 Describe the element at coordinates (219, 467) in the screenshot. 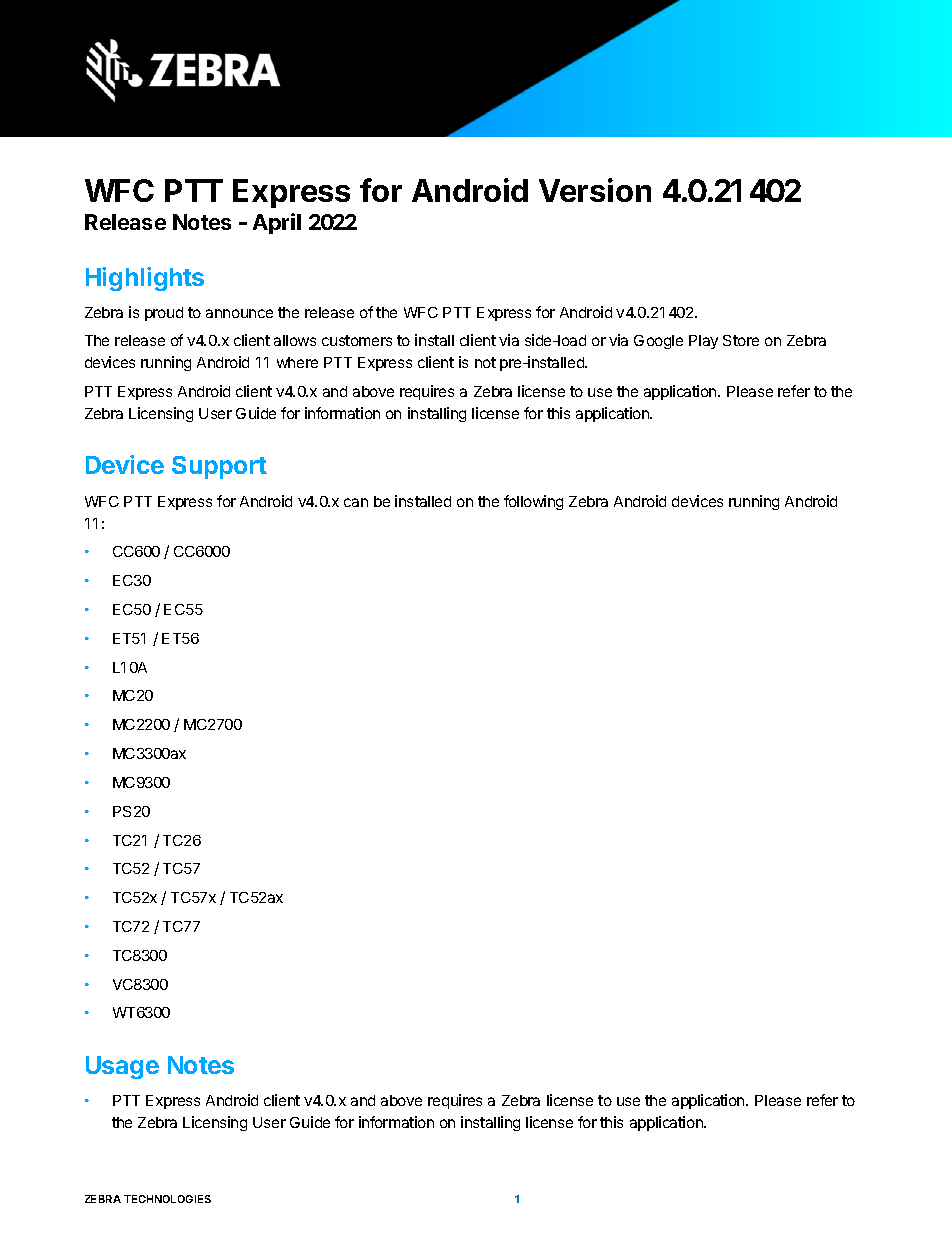

I see `Support` at that location.
